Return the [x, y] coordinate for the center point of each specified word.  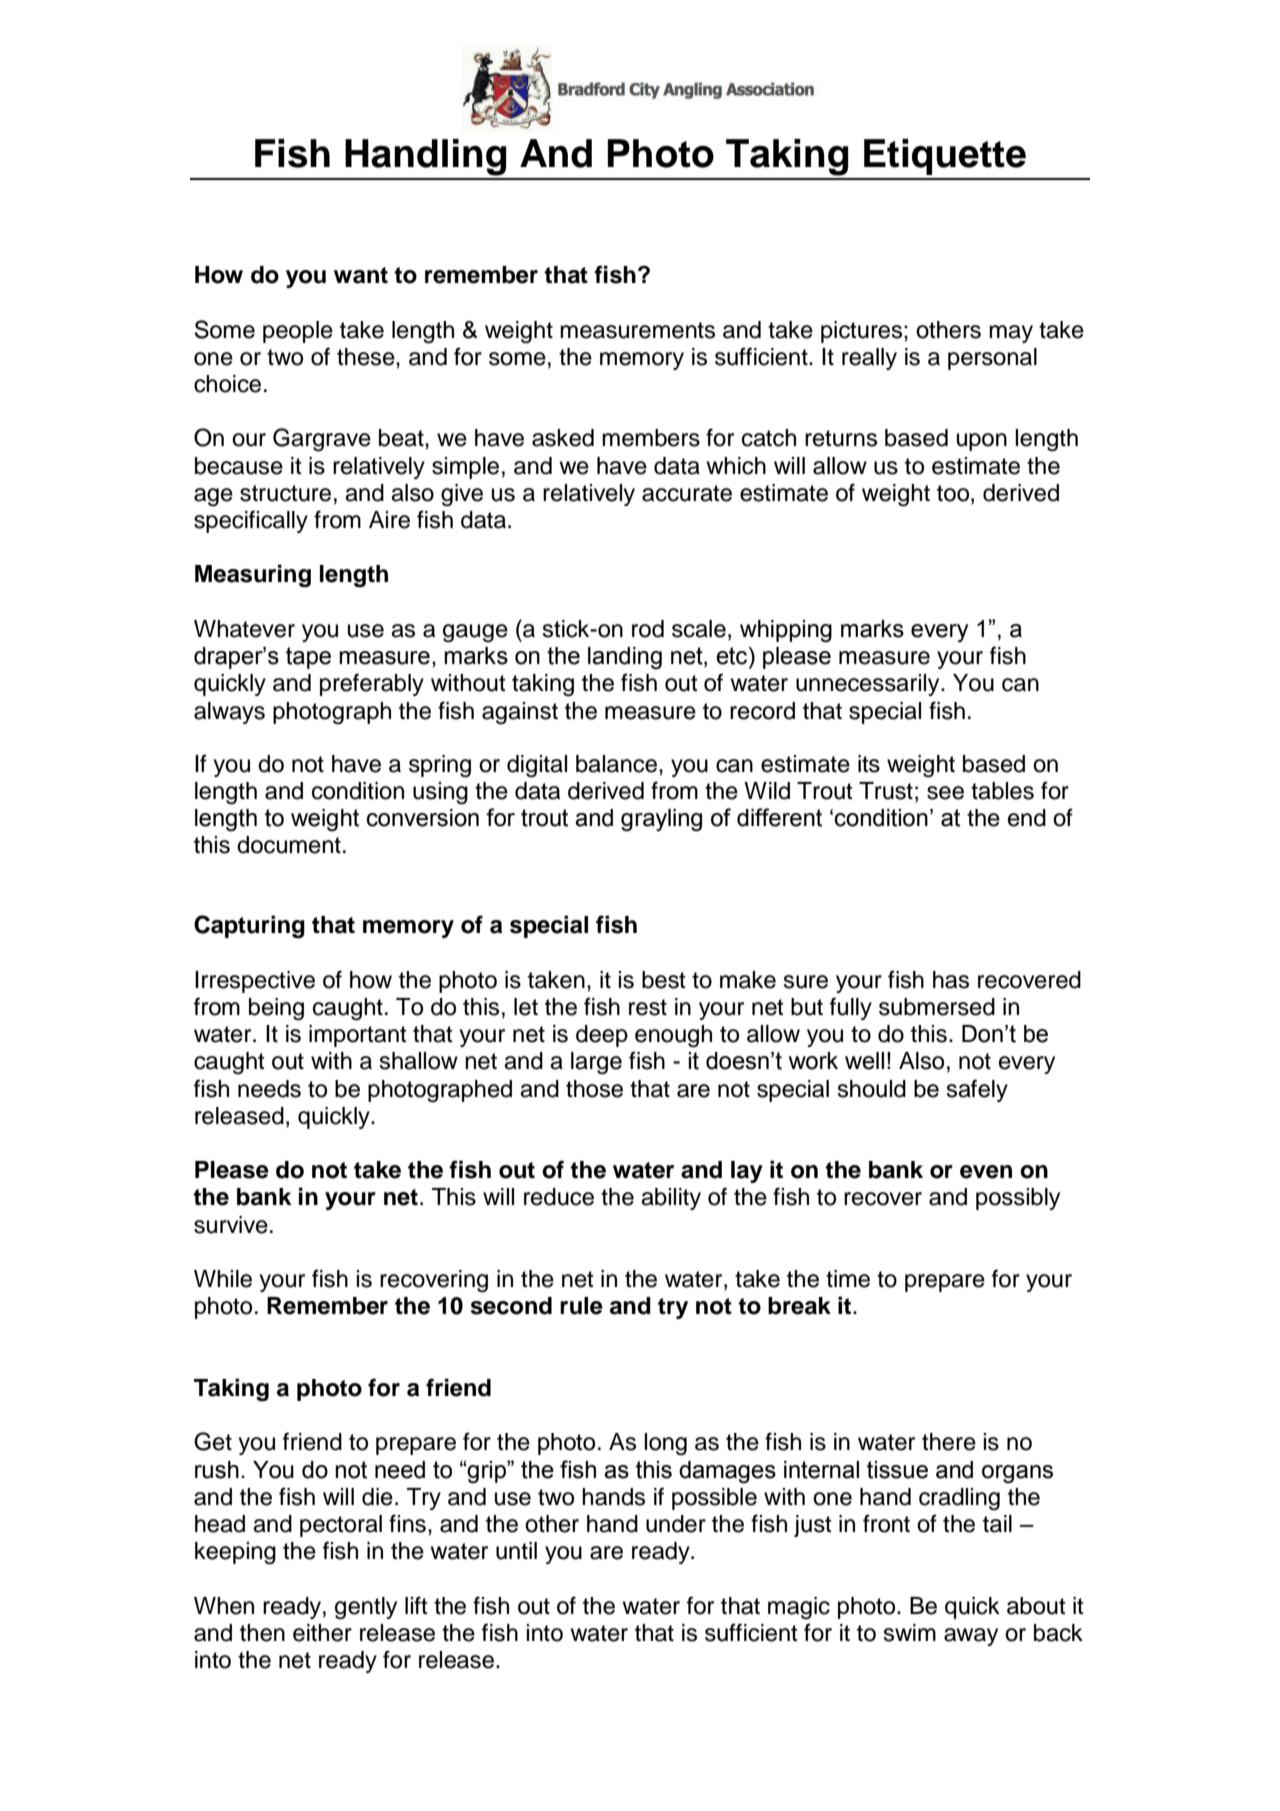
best [664, 980]
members [651, 438]
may [1011, 334]
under [676, 1524]
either [322, 1633]
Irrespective [255, 982]
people [298, 332]
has [951, 980]
